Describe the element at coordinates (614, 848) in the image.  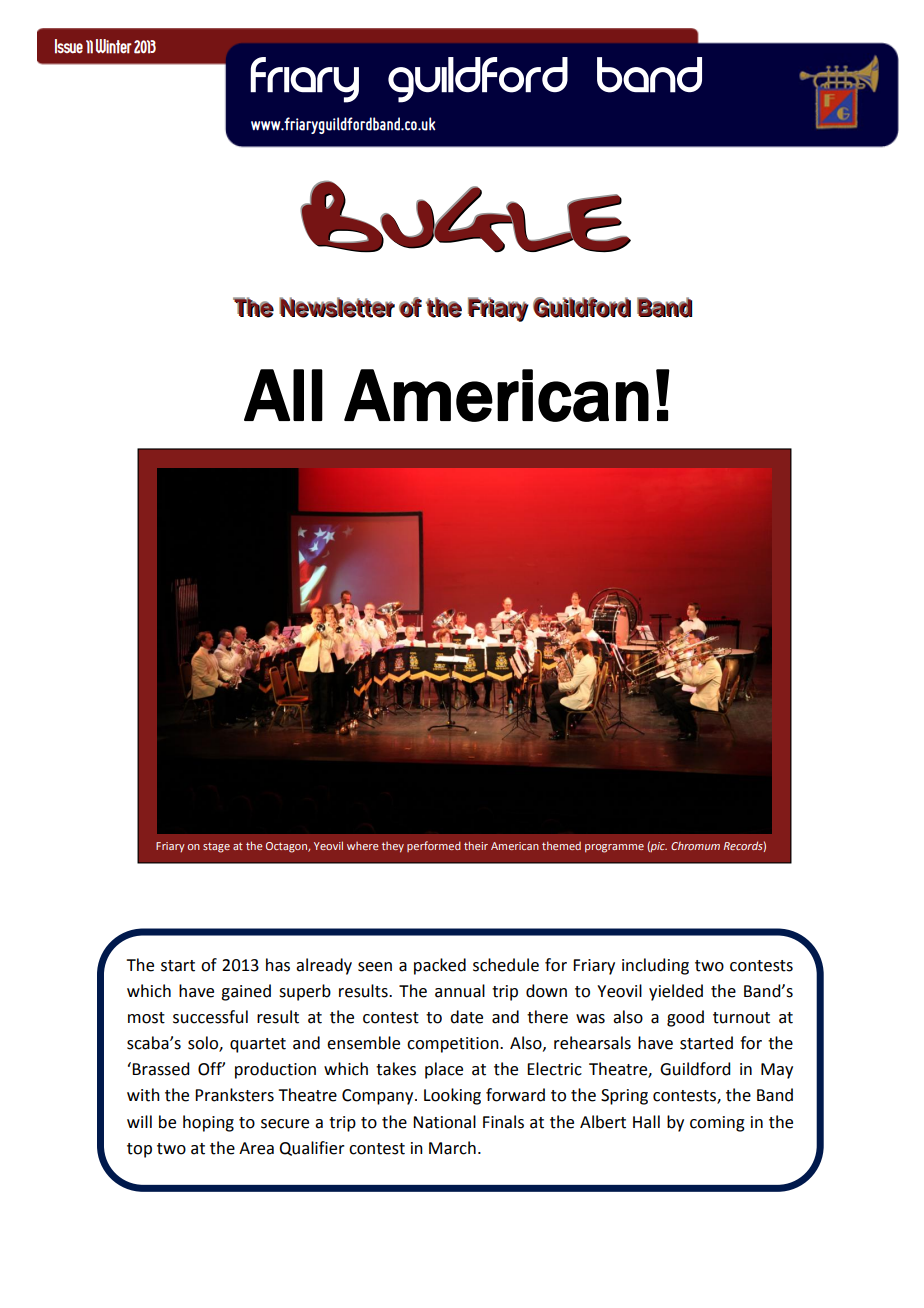
I see `programme` at that location.
